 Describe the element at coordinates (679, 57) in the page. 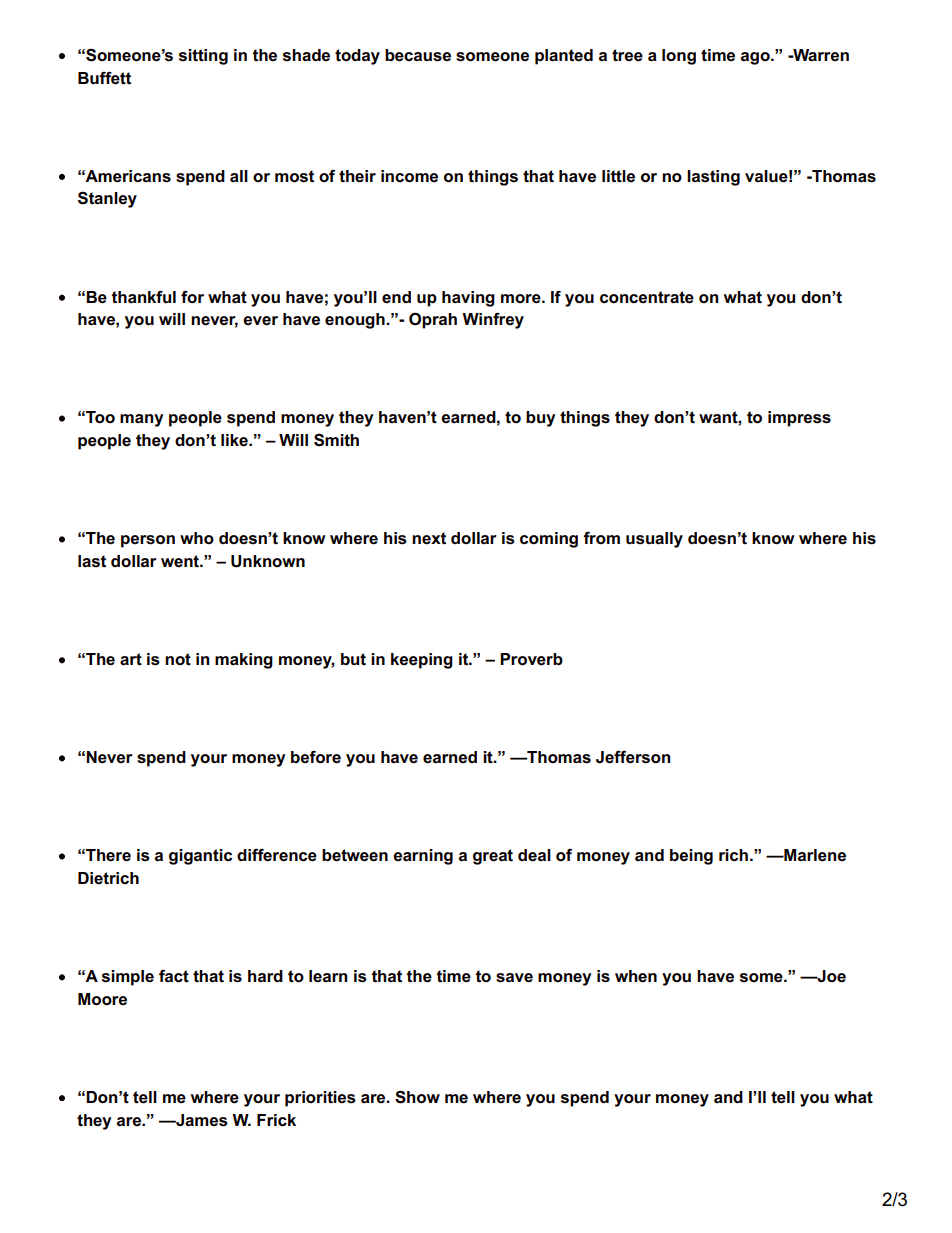

I see `long` at that location.
